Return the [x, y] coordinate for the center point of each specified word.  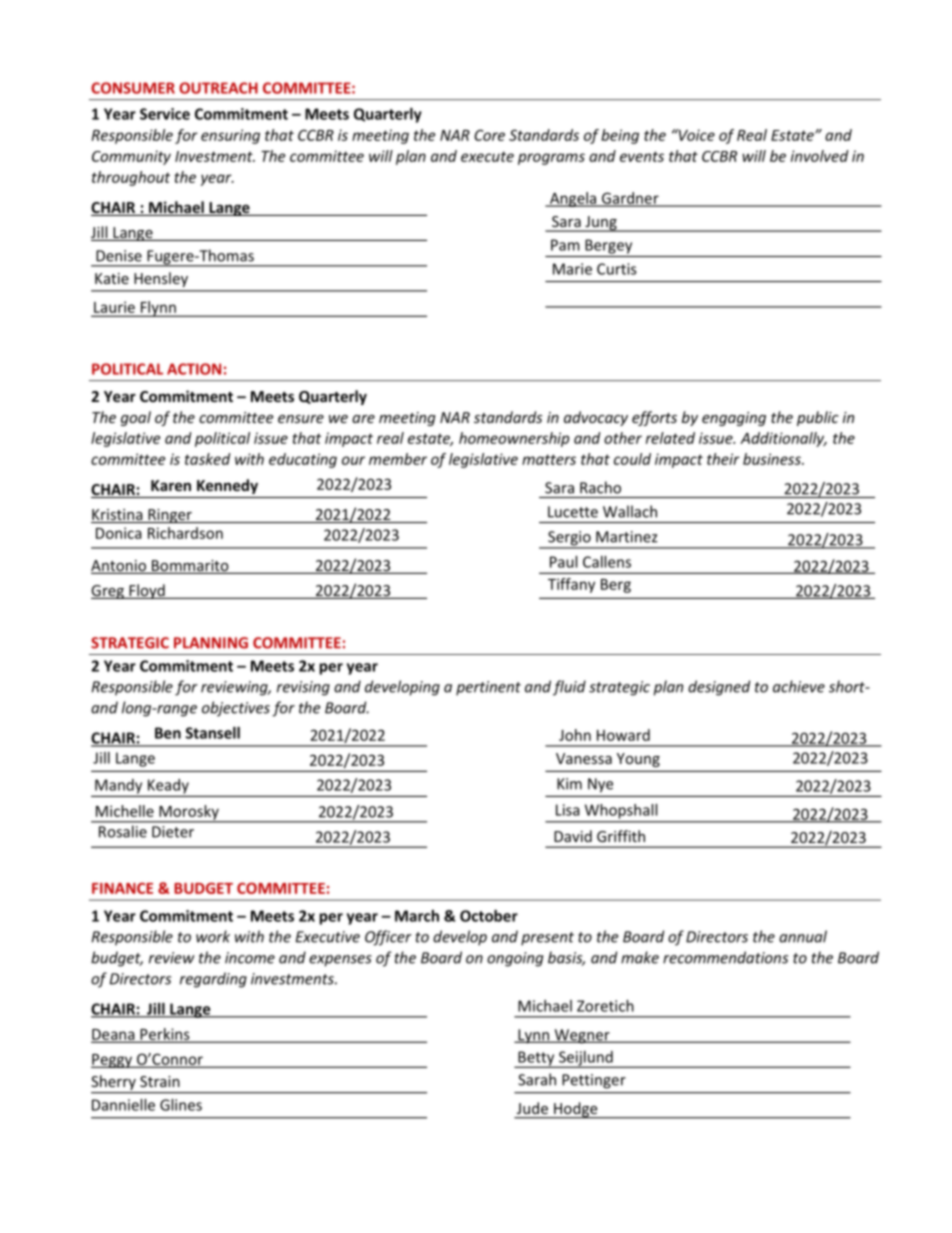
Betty [536, 1059]
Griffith [621, 836]
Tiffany [571, 585]
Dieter [173, 832]
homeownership [514, 439]
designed [719, 688]
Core [489, 135]
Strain [160, 1081]
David [573, 836]
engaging [734, 419]
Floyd [147, 591]
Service [165, 114]
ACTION [194, 369]
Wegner [582, 1036]
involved [820, 156]
